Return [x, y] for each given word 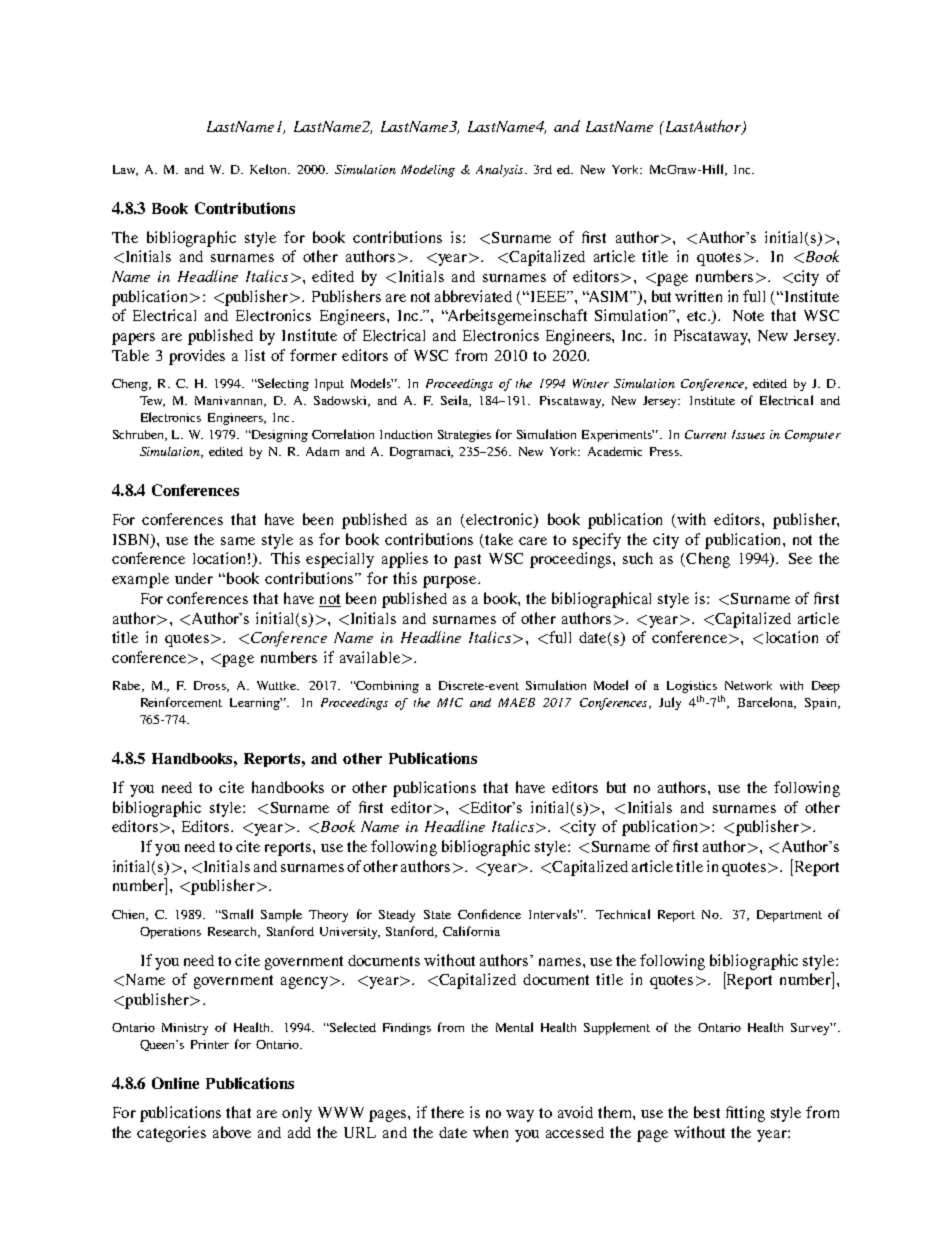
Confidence [489, 914]
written [698, 296]
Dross [211, 686]
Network [748, 685]
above [232, 1132]
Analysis [501, 171]
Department [789, 916]
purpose [451, 582]
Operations [170, 933]
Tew [152, 401]
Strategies [464, 436]
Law [125, 170]
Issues [748, 434]
